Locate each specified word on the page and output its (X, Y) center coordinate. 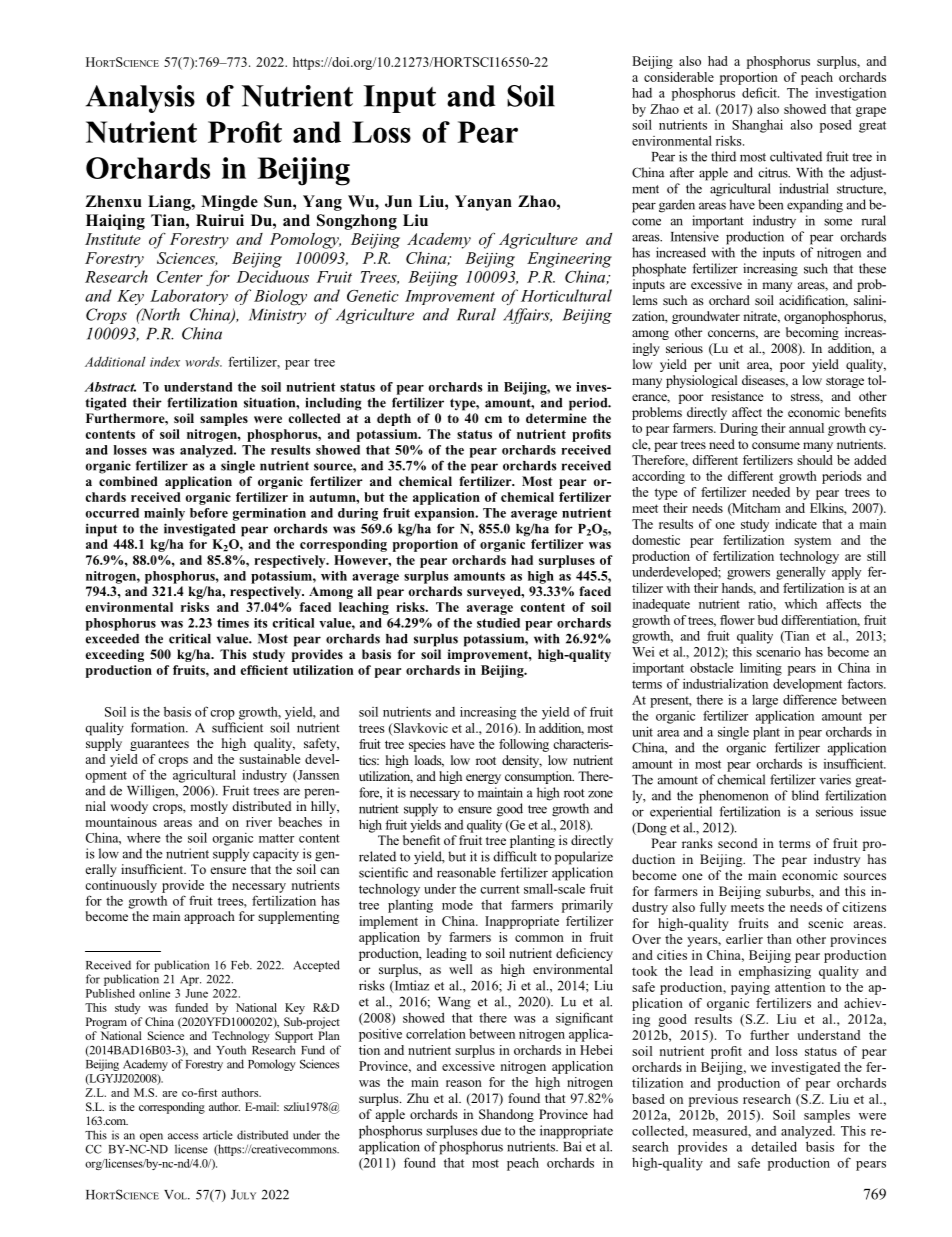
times (233, 623)
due (491, 1130)
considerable (679, 77)
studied (498, 623)
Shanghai (757, 126)
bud (768, 620)
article (218, 1135)
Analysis (140, 99)
